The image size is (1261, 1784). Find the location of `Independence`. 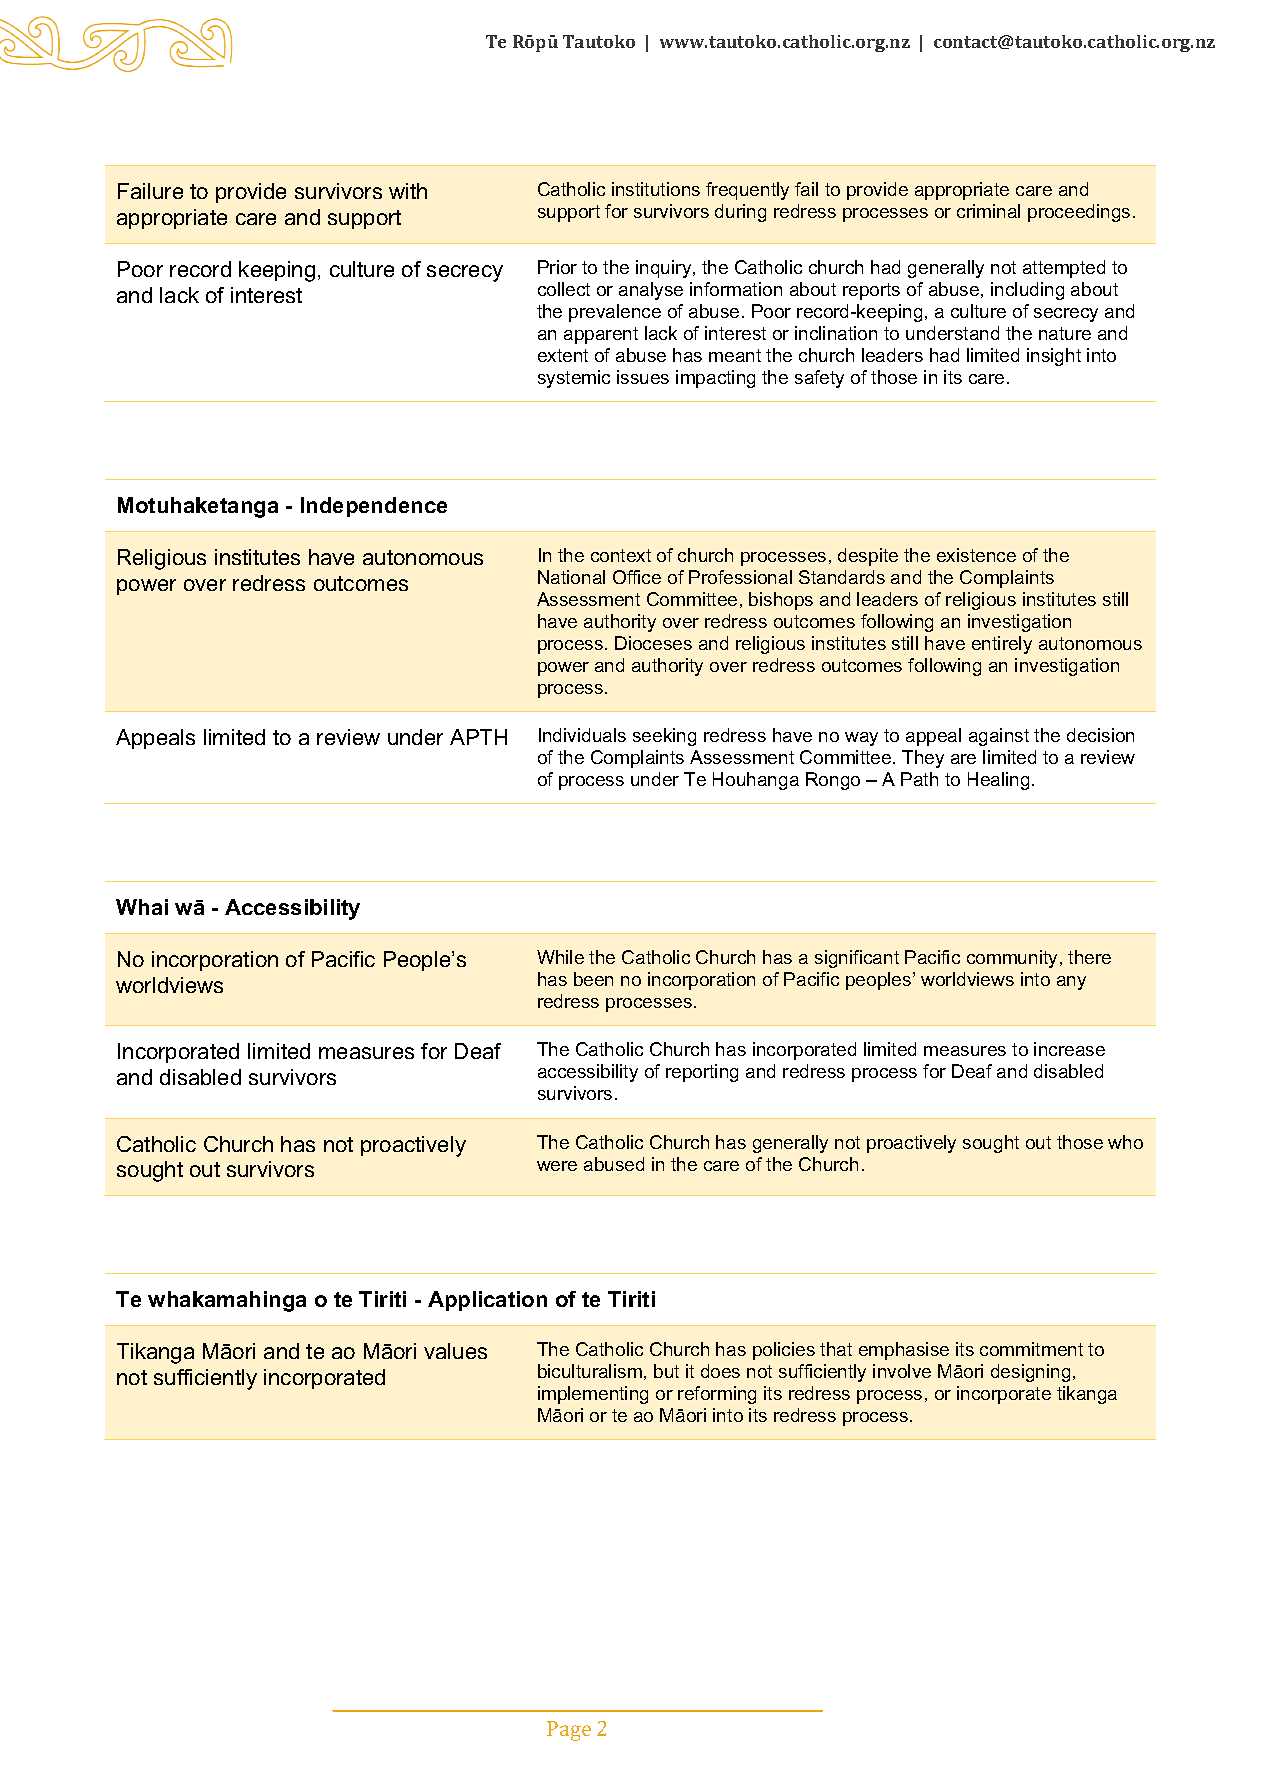

Independence is located at coordinates (374, 507).
